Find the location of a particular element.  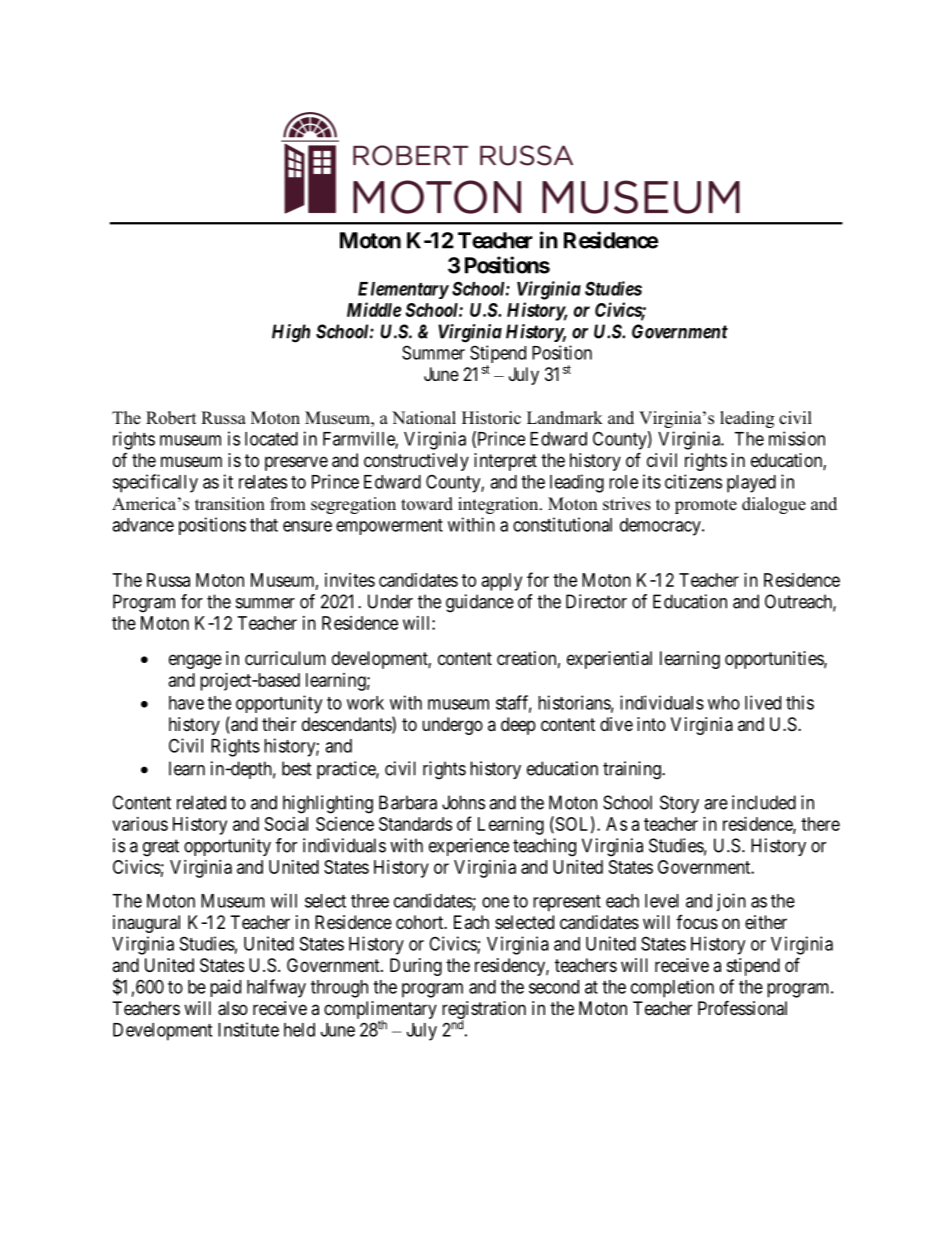

Middle is located at coordinates (374, 309).
